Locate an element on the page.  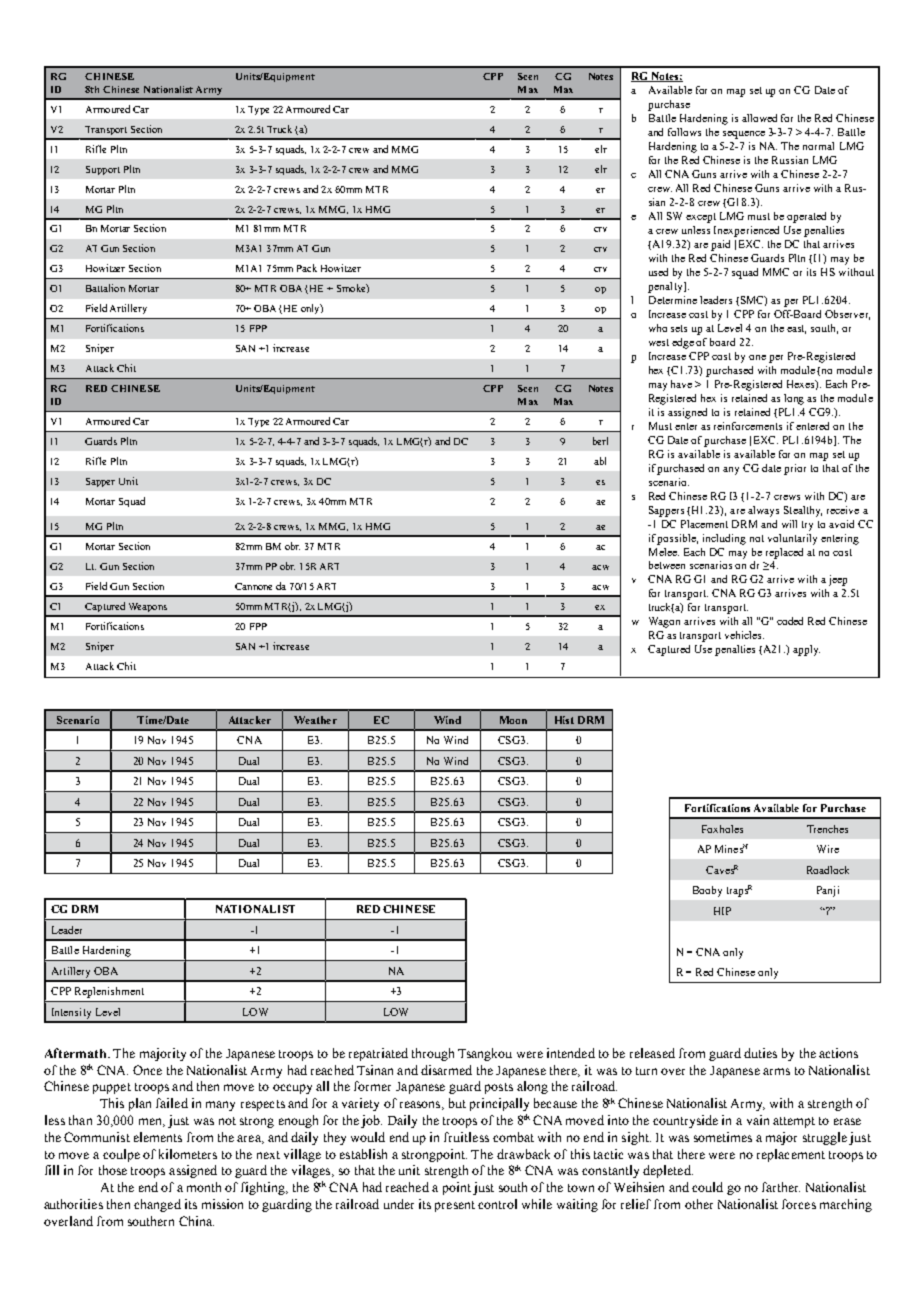
changed is located at coordinates (157, 1205).
